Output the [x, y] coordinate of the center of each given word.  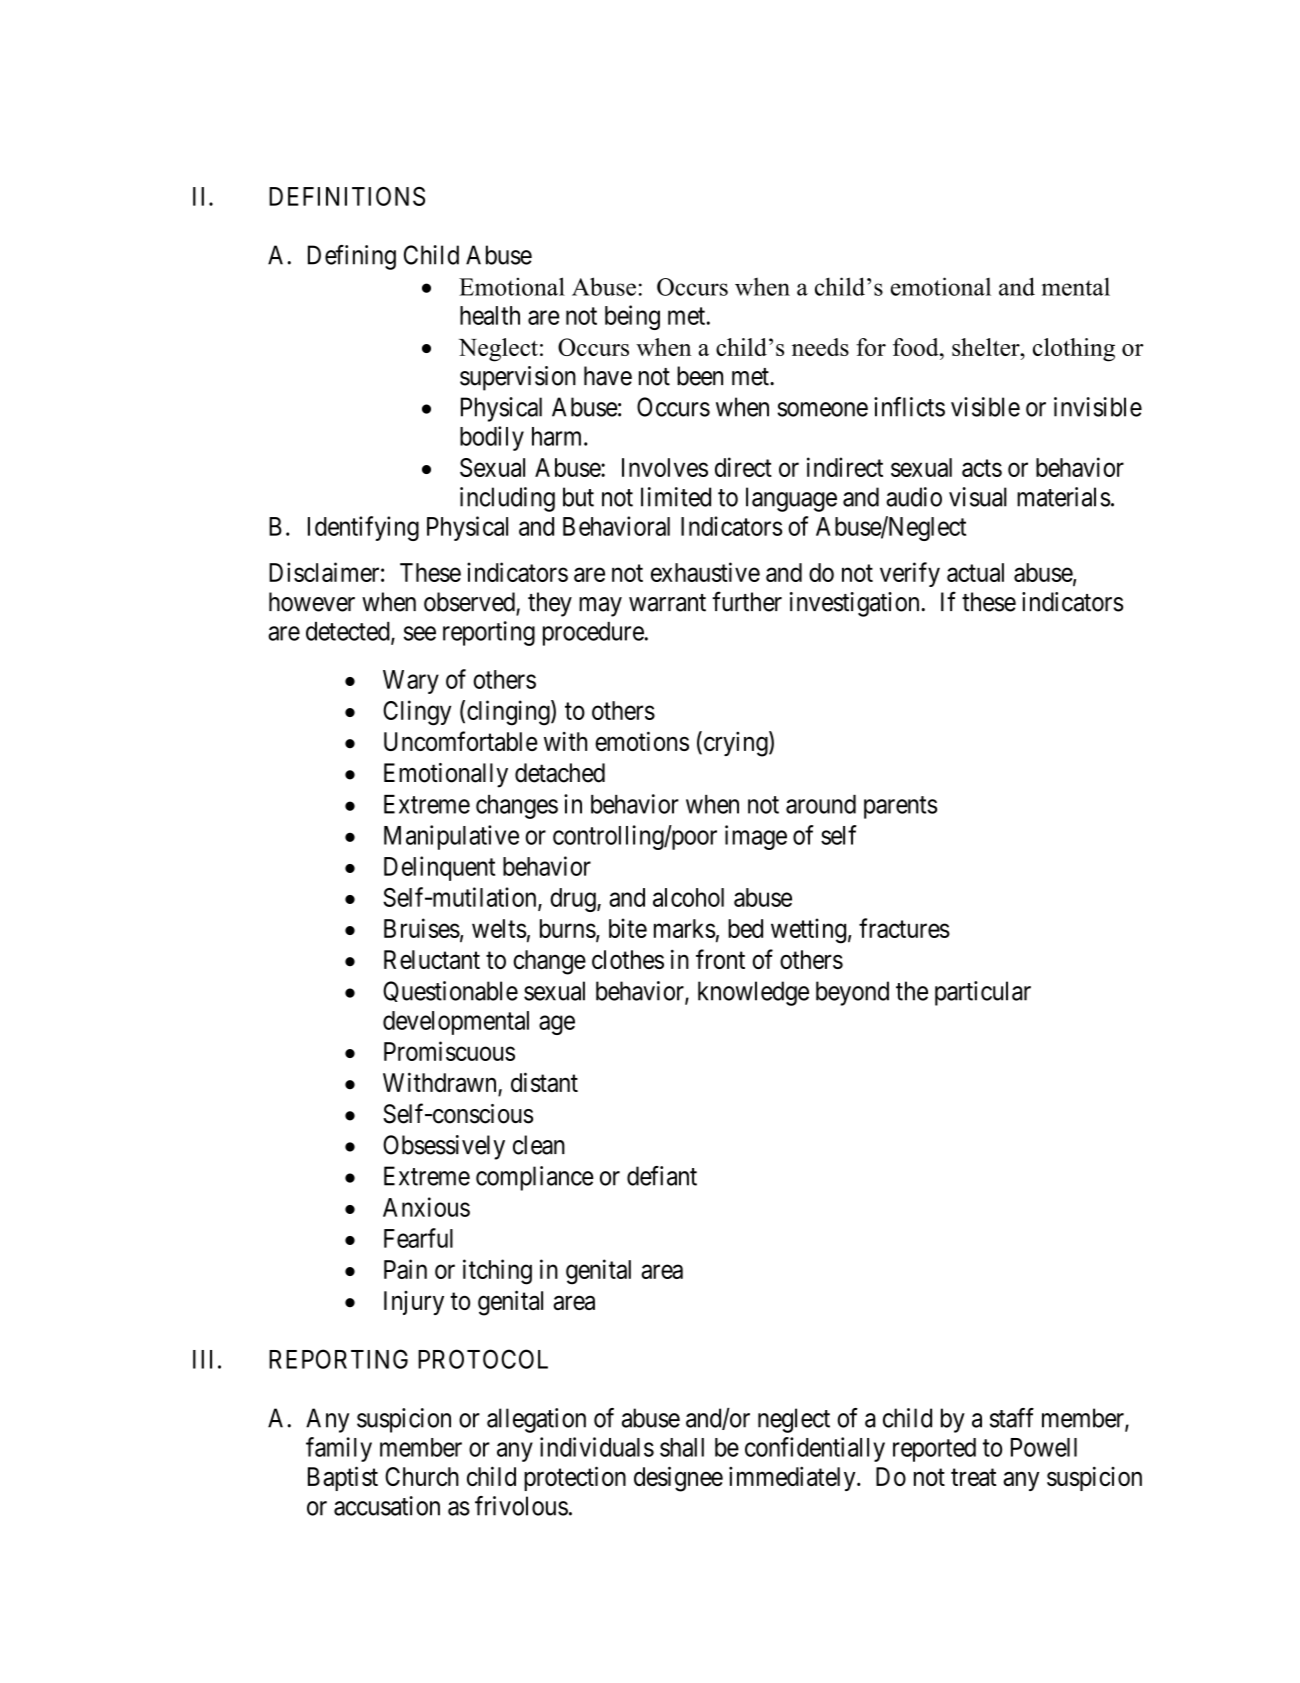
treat [974, 1477]
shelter [987, 347]
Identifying [363, 528]
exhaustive [705, 572]
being [632, 317]
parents [900, 807]
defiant [662, 1176]
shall [682, 1447]
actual [975, 572]
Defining [352, 257]
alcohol [688, 897]
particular [983, 993]
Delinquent [439, 868]
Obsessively [444, 1147]
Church [422, 1476]
